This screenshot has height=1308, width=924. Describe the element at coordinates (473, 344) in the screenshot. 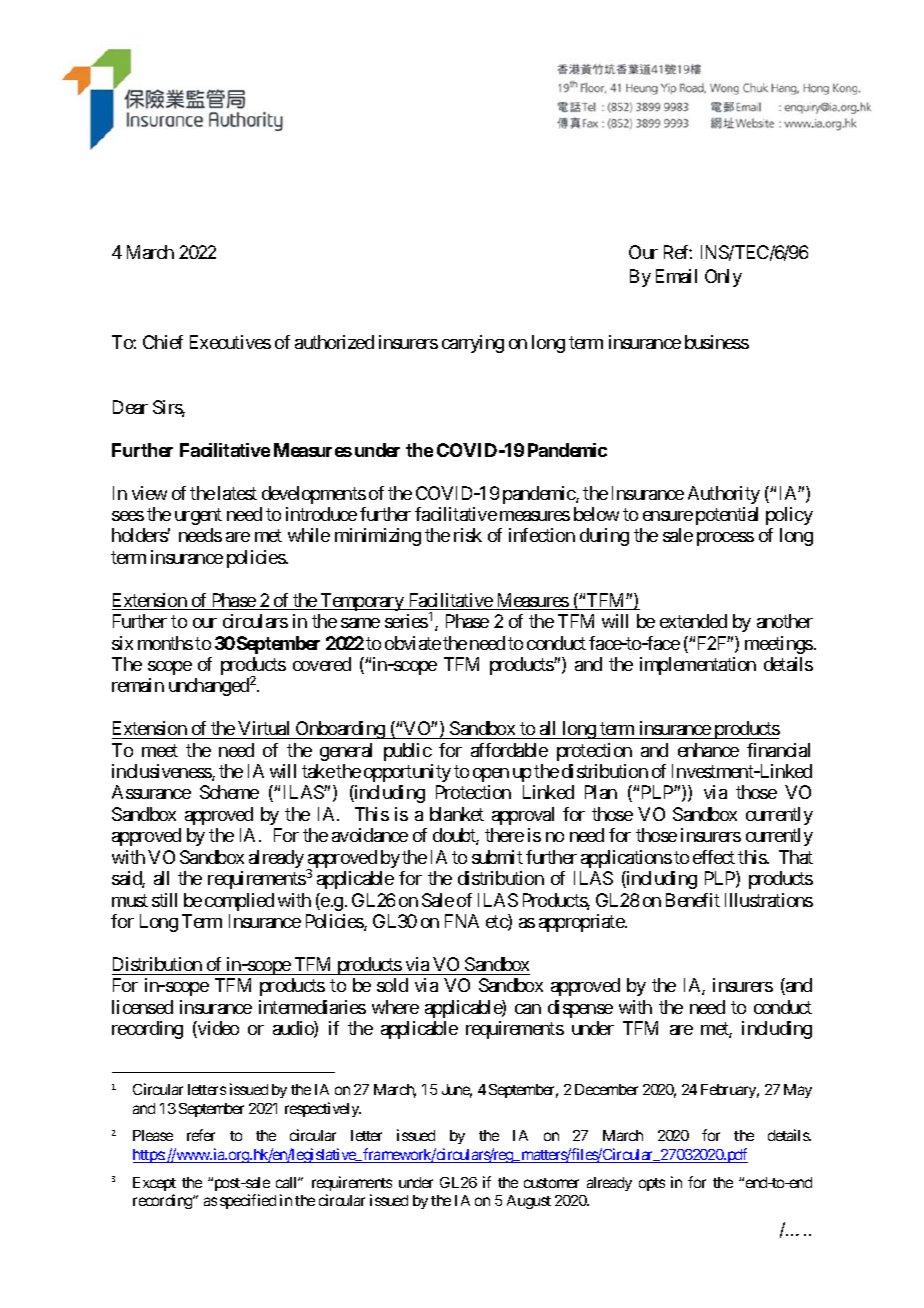

I see `carrying` at that location.
